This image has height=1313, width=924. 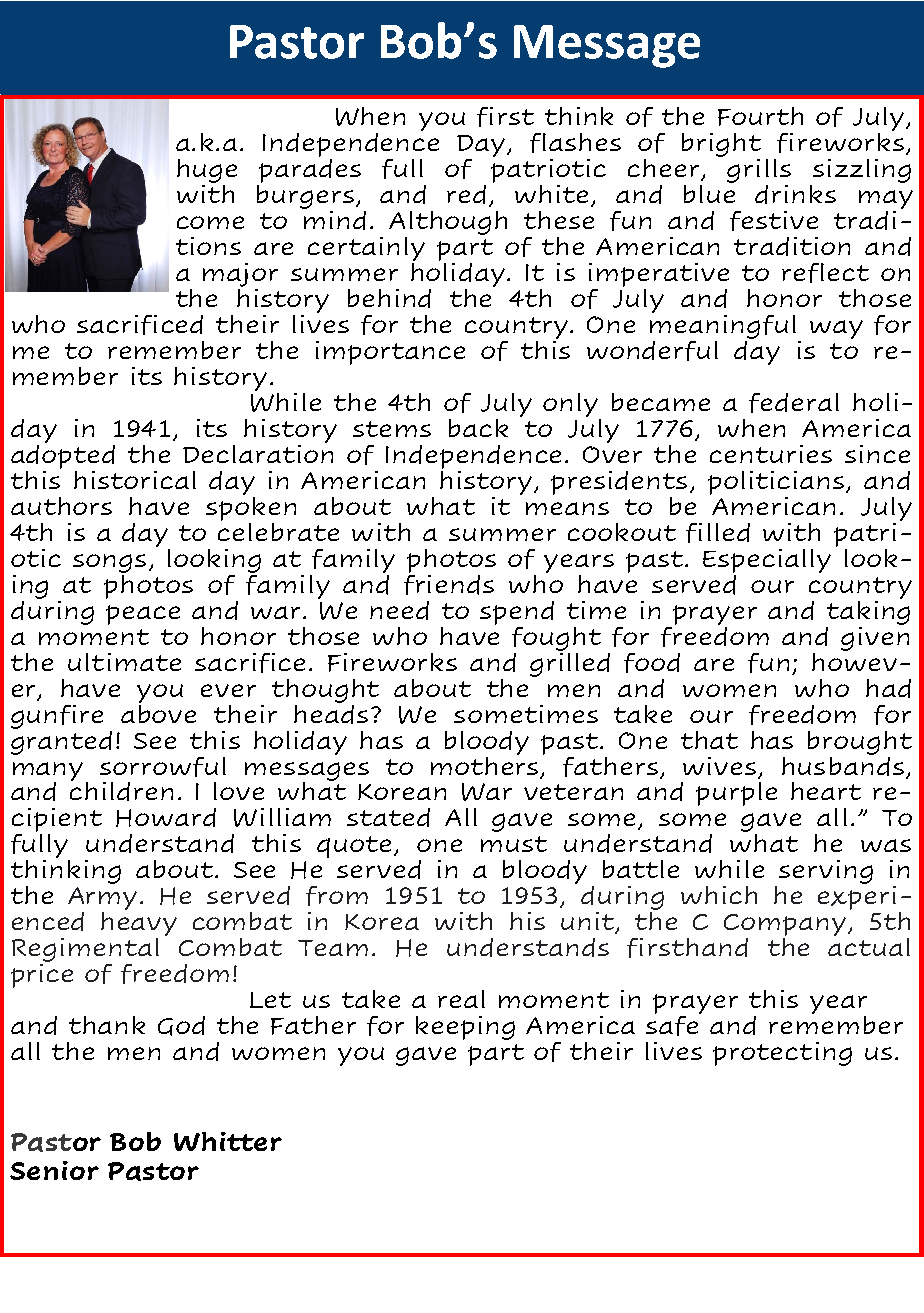 I want to click on red, so click(x=466, y=194).
